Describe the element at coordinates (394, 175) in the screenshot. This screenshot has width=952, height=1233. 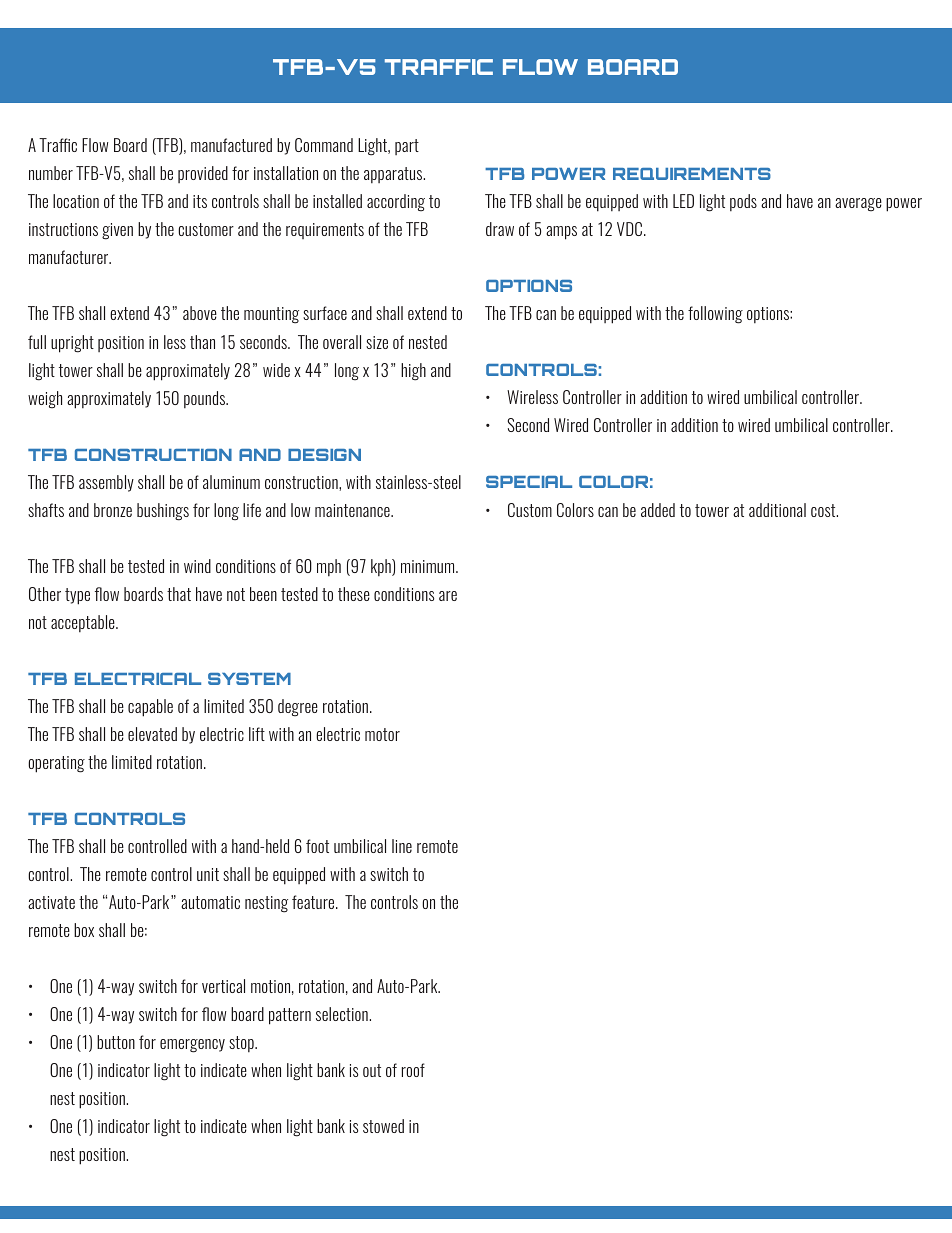
I see `apparatus` at that location.
